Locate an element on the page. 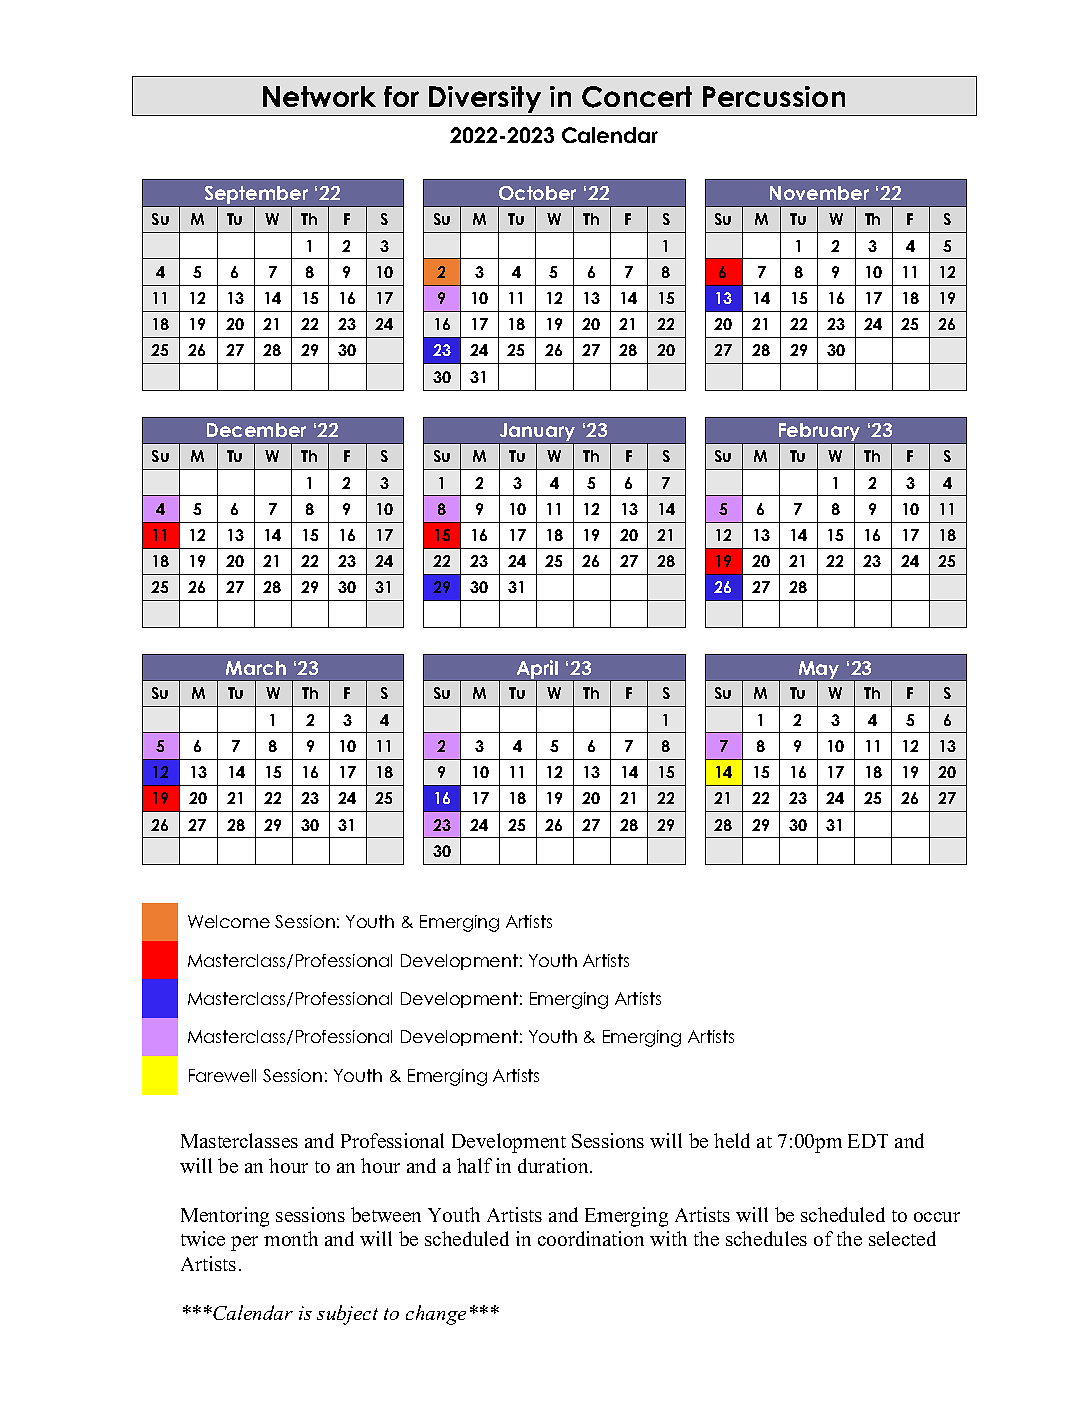 The width and height of the page is (1089, 1410). December is located at coordinates (256, 430).
